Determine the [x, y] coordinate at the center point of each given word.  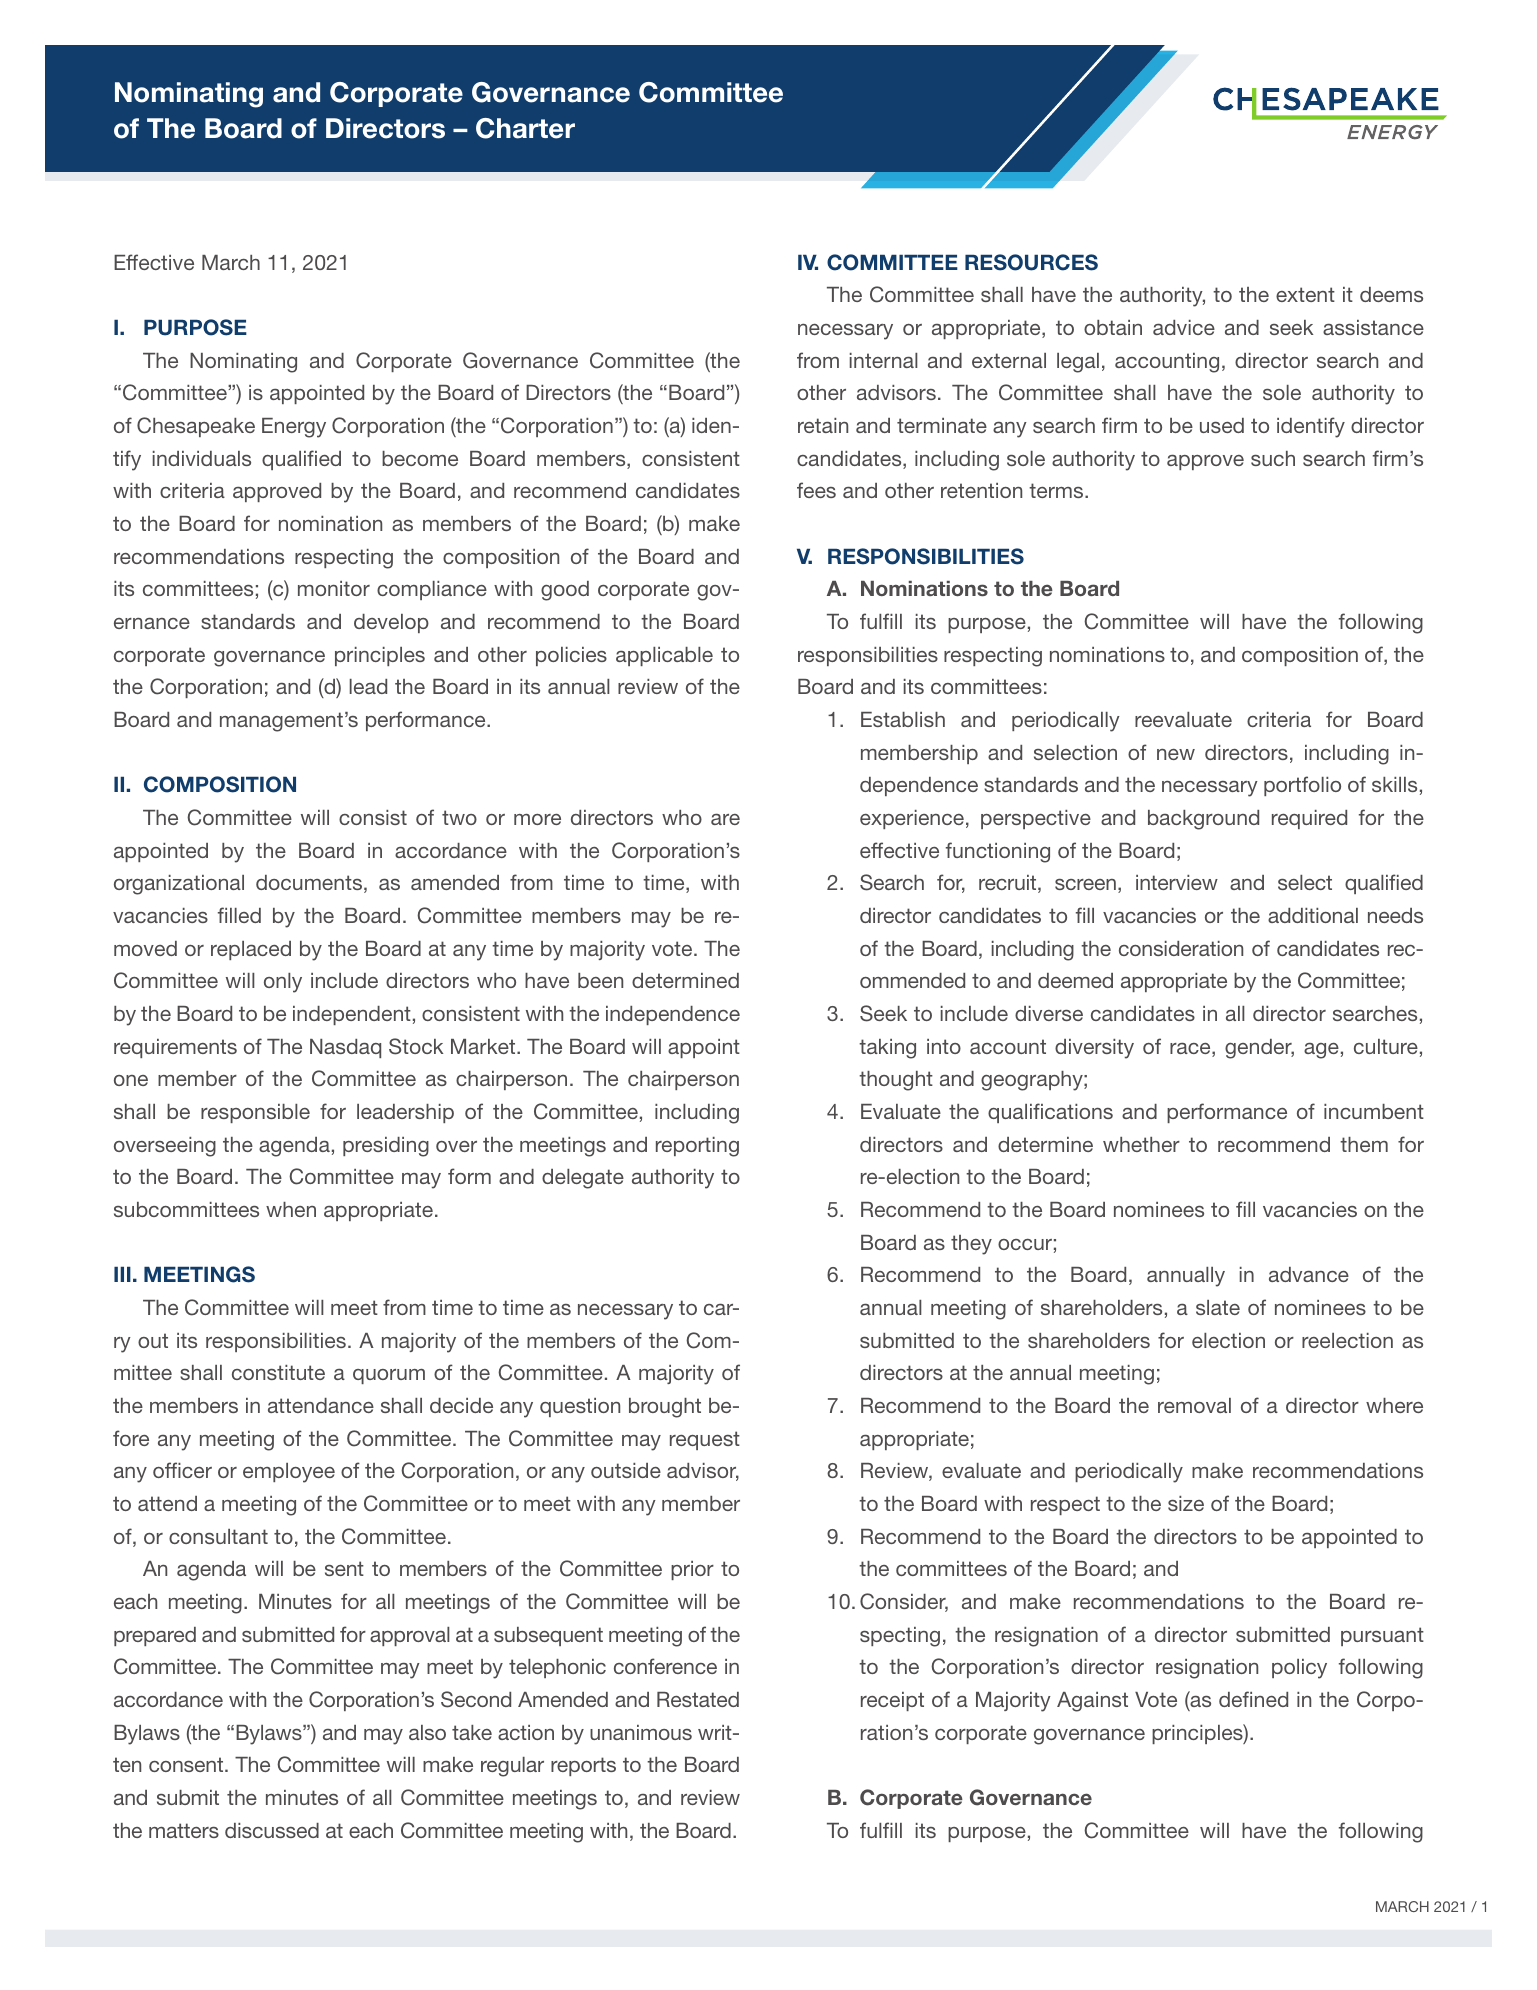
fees [816, 490]
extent [1305, 294]
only [283, 983]
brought [665, 1408]
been [600, 980]
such [1273, 458]
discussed [272, 1830]
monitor [334, 588]
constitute [278, 1372]
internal [884, 360]
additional [1313, 915]
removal [1194, 1405]
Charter [525, 128]
